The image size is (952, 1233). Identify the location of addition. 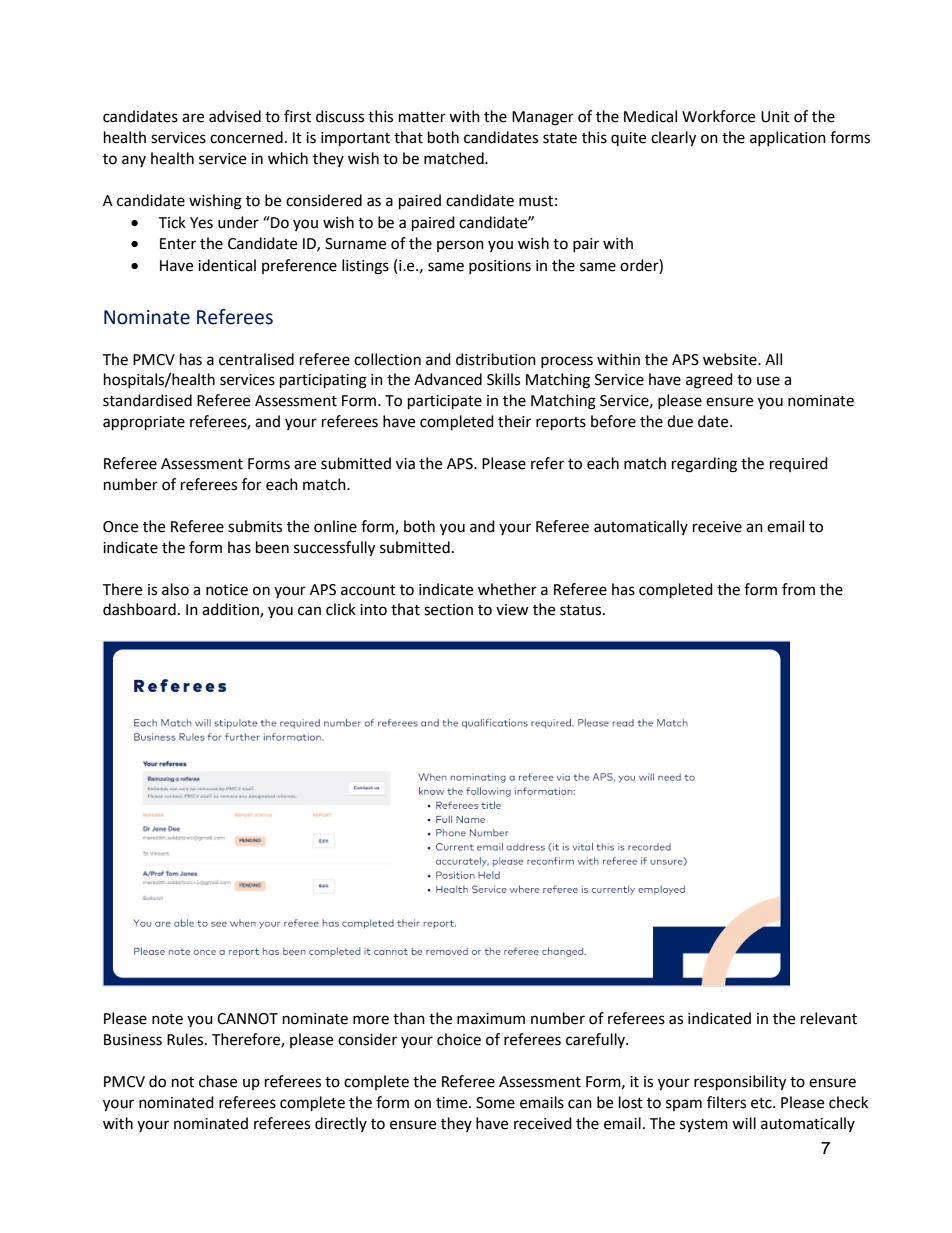
(231, 610).
